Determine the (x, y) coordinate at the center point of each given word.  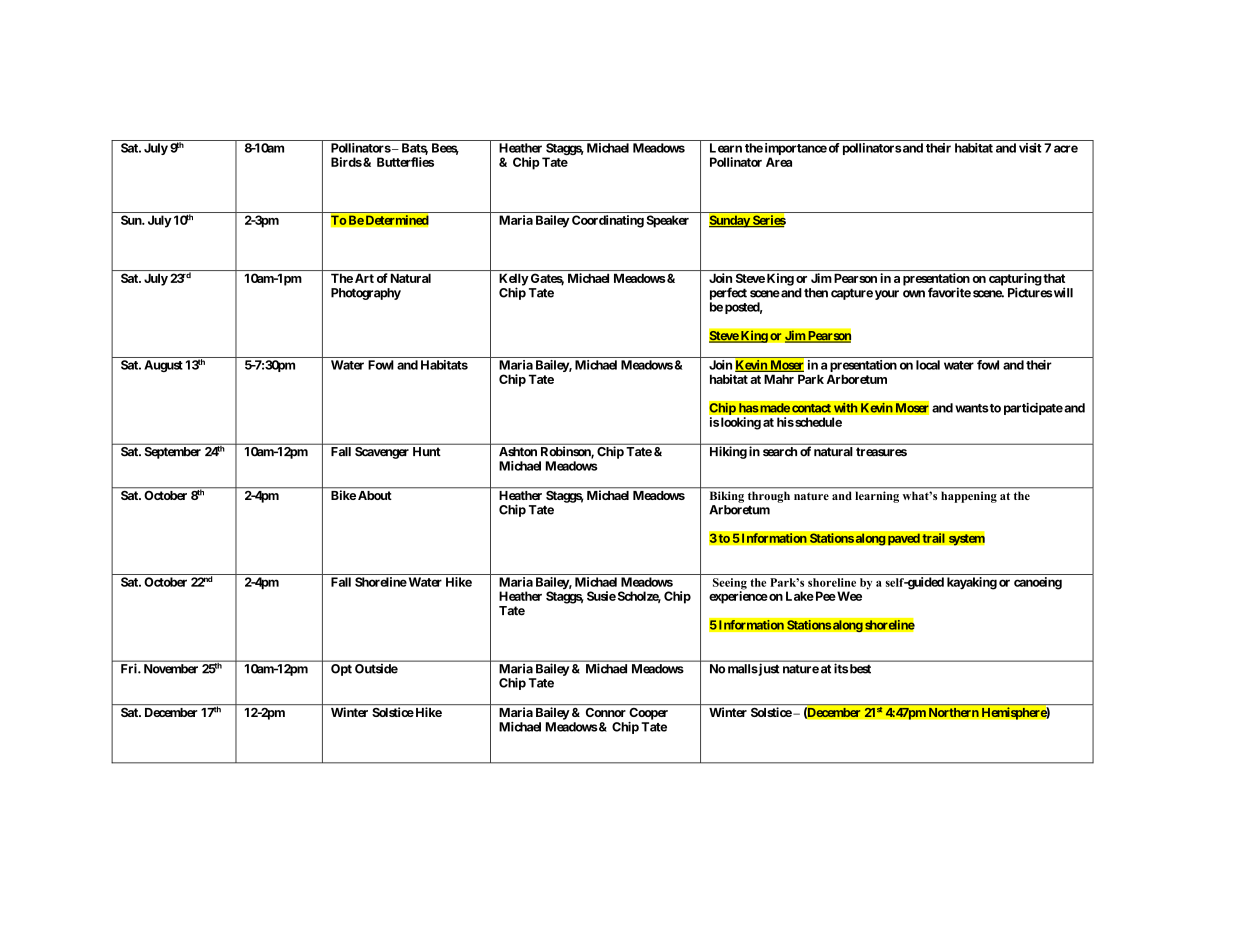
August (163, 366)
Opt (341, 670)
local (928, 365)
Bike (343, 495)
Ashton (518, 451)
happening (969, 497)
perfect (728, 293)
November (171, 669)
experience (738, 597)
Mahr (779, 379)
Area (779, 162)
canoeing (1038, 583)
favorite (949, 292)
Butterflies (405, 162)
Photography (366, 294)
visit (1030, 148)
